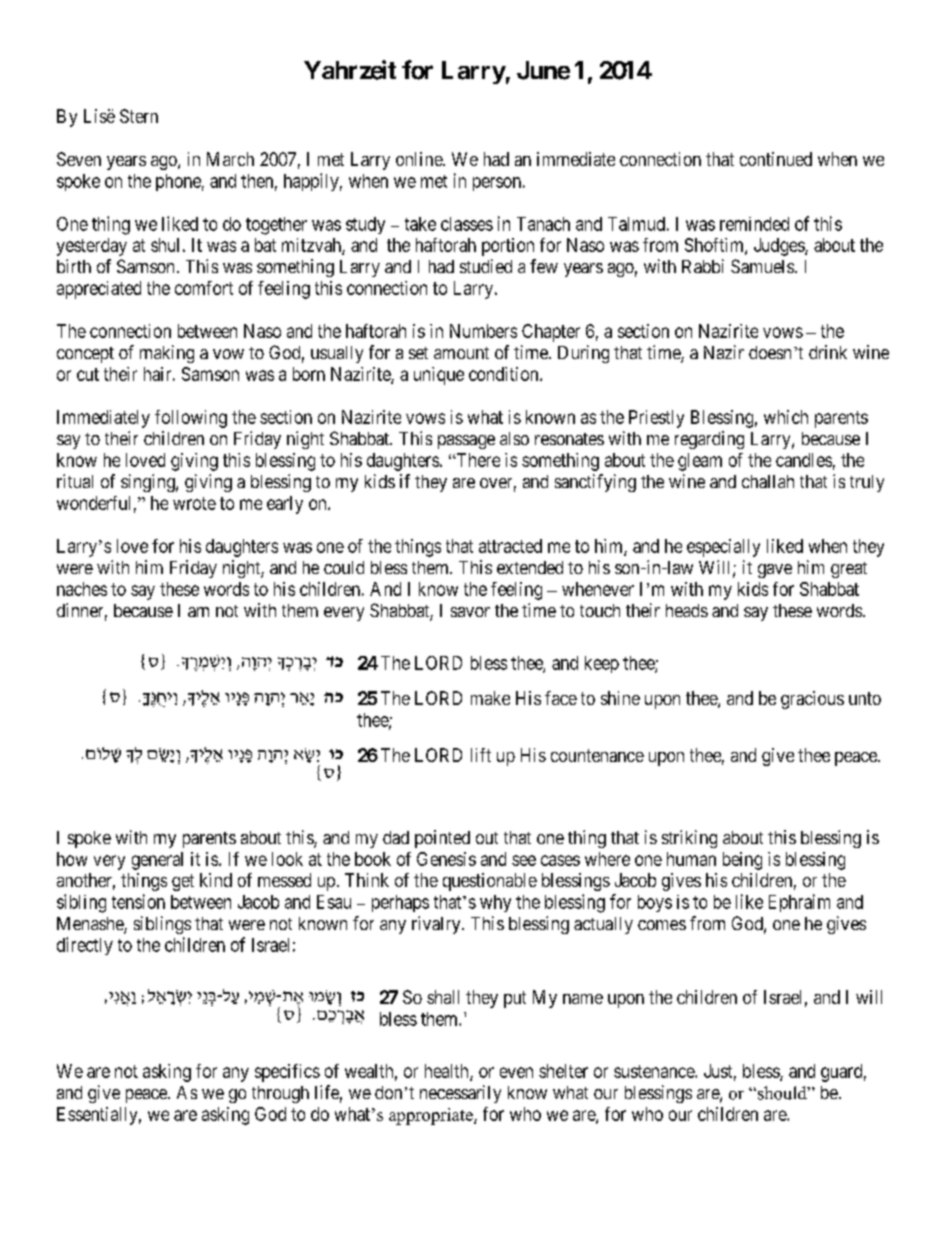  I want to click on wrote, so click(194, 503).
